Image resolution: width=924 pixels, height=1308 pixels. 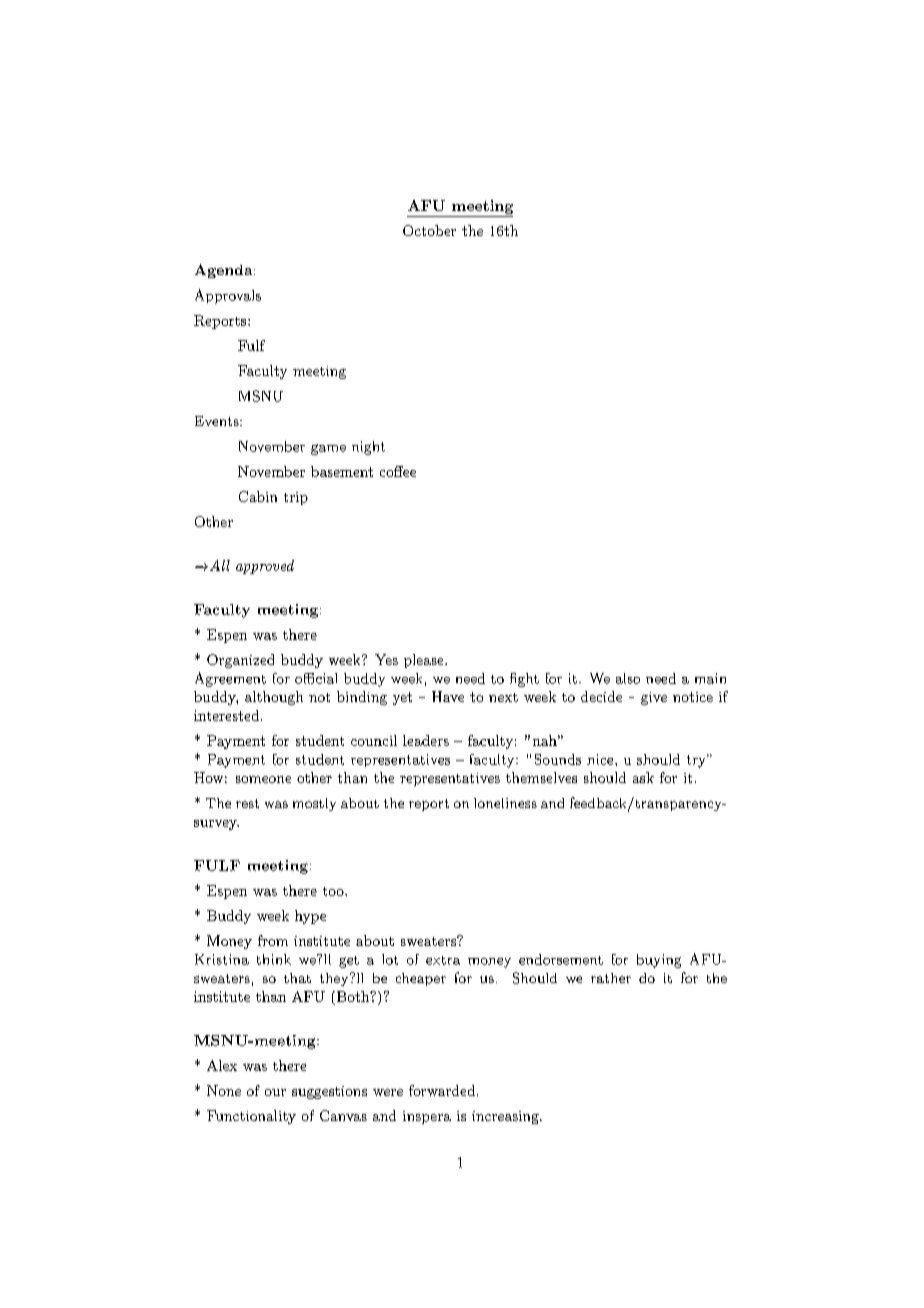 I want to click on Have, so click(x=448, y=696).
